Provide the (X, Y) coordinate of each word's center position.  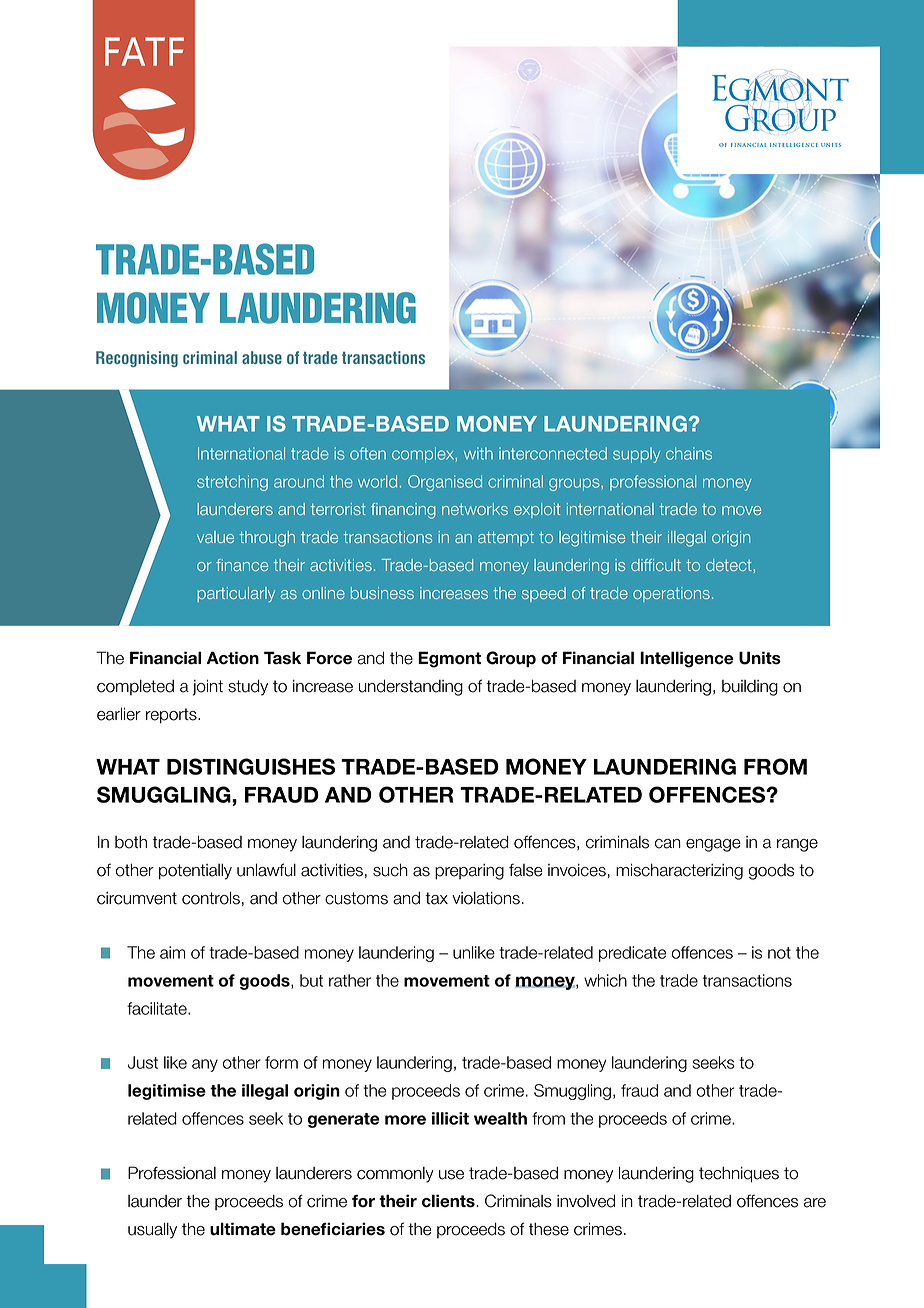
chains (689, 453)
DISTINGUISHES (251, 766)
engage (713, 845)
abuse (262, 357)
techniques (739, 1175)
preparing (469, 872)
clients (449, 1201)
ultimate (243, 1229)
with (478, 453)
